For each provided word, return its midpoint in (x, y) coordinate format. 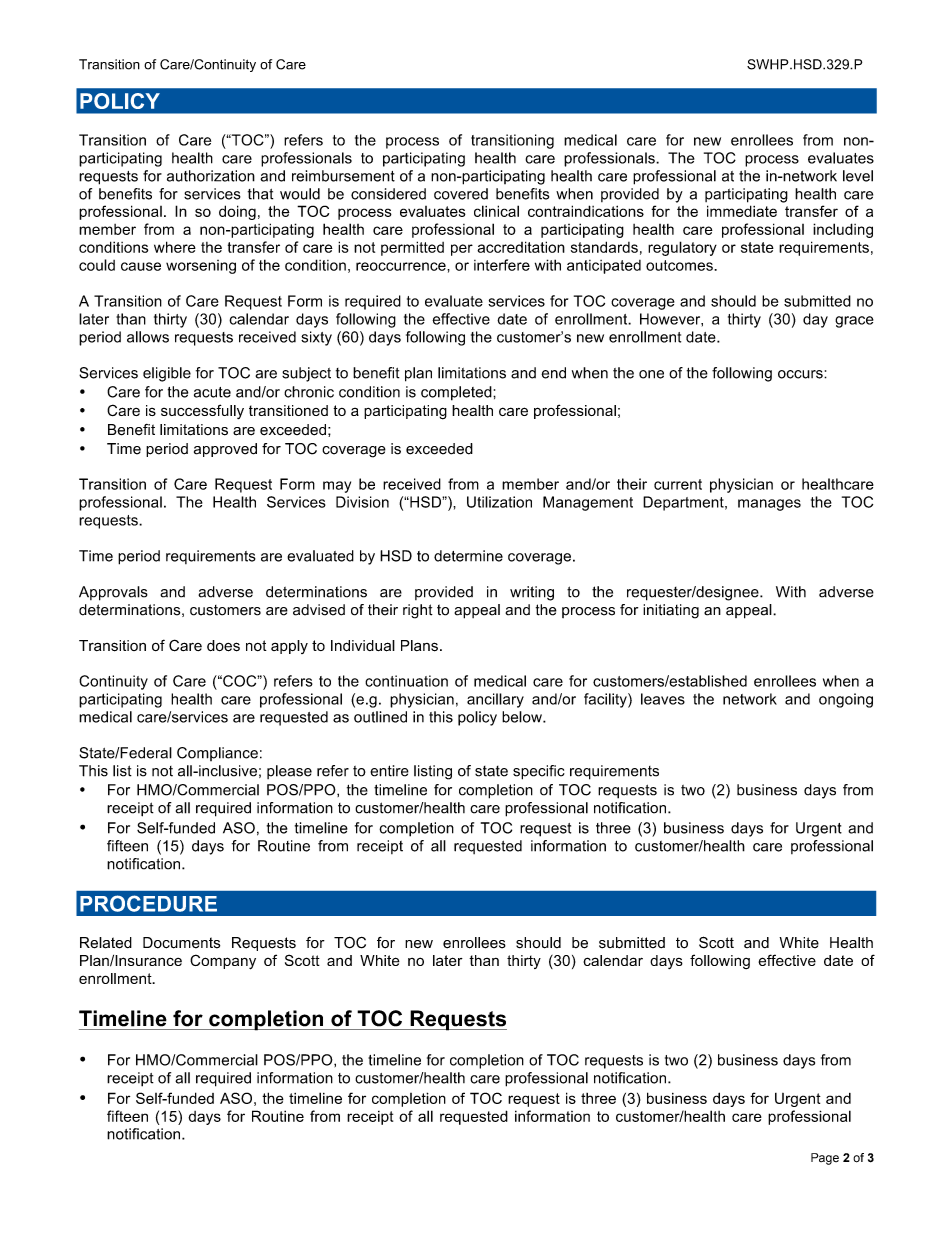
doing (237, 212)
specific (539, 772)
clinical (496, 211)
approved (225, 450)
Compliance (217, 754)
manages (769, 505)
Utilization (499, 502)
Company (223, 962)
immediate (742, 211)
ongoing (846, 700)
